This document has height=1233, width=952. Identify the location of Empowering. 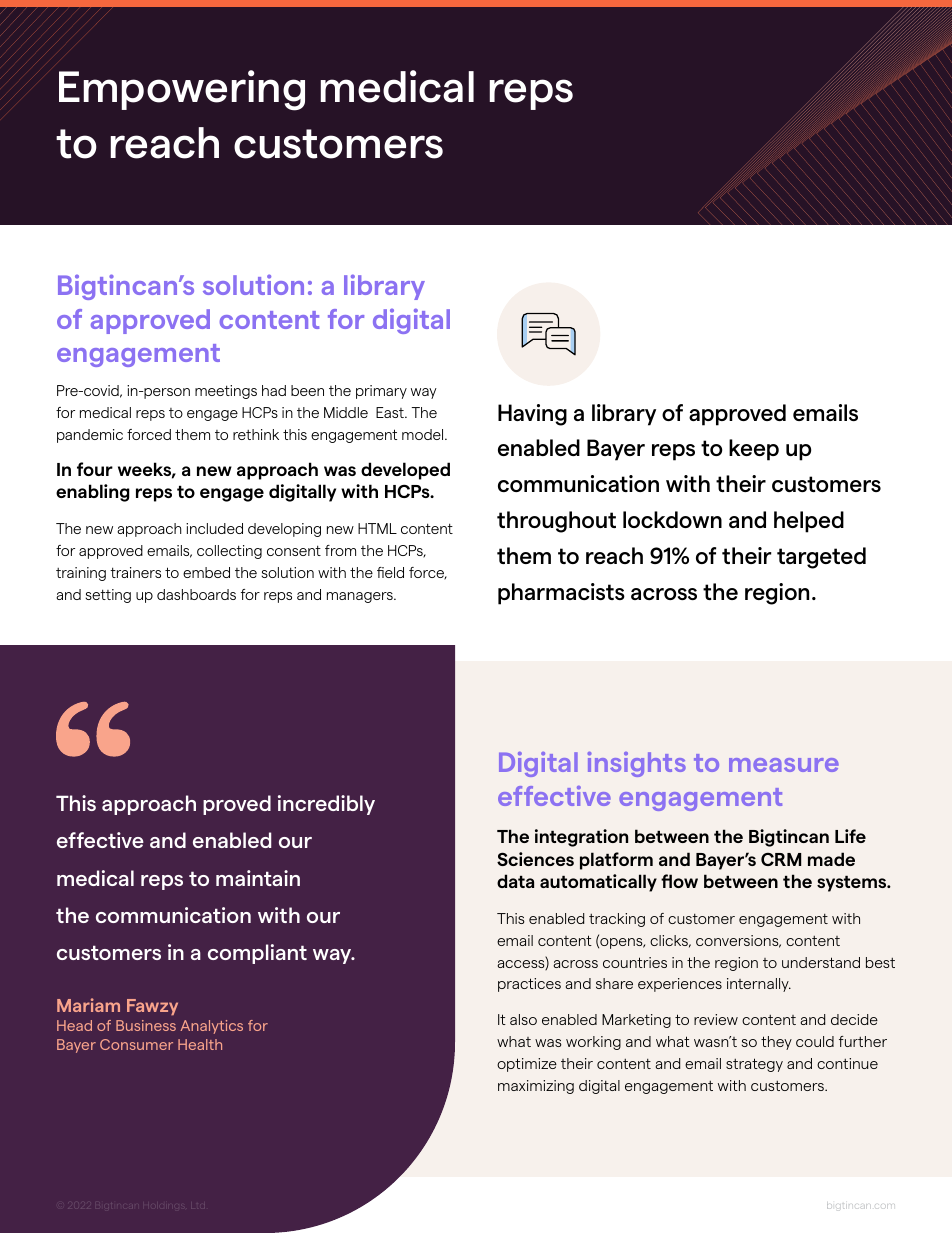
(182, 90).
